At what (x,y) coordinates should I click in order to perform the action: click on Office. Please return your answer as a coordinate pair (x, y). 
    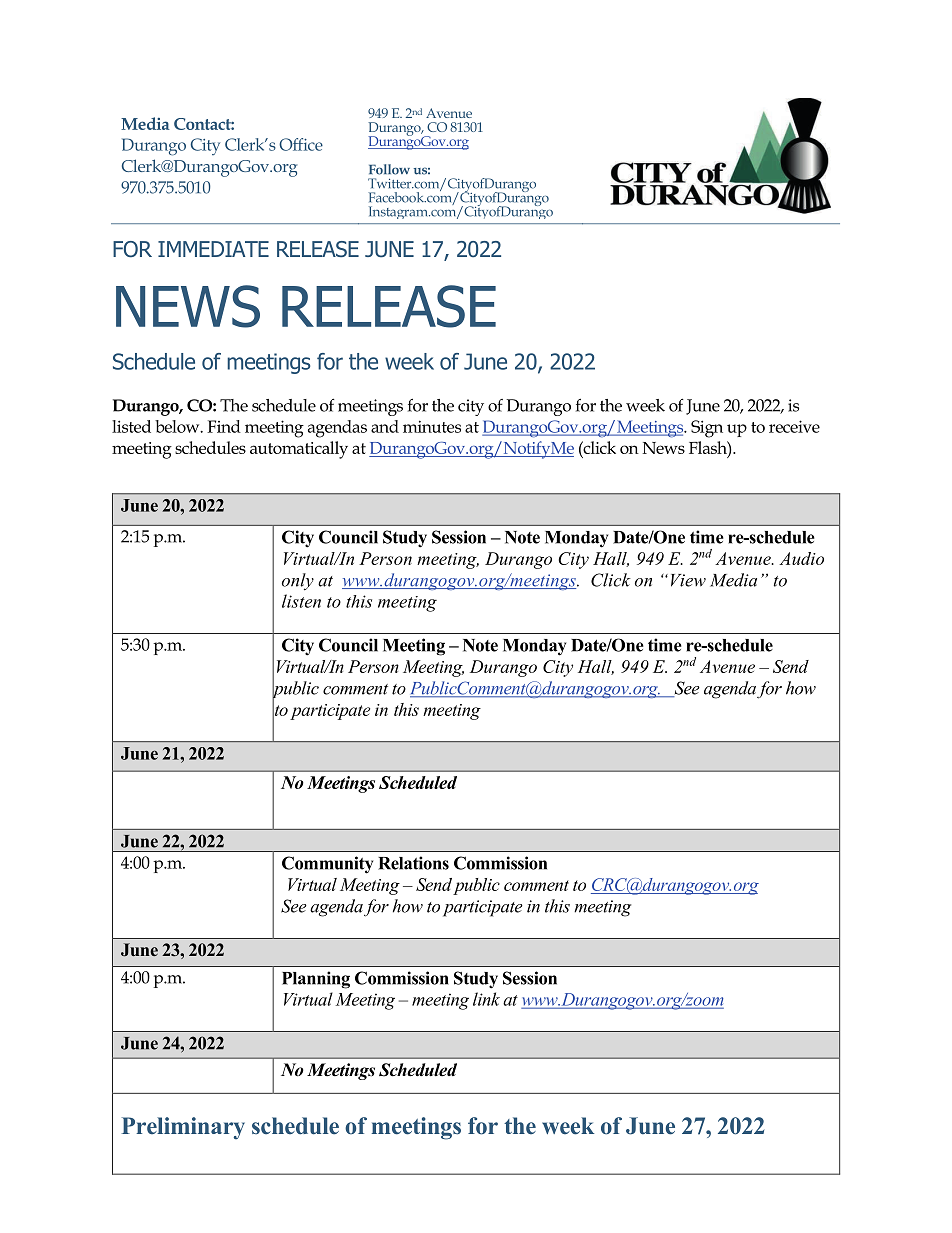
    Looking at the image, I should click on (301, 144).
